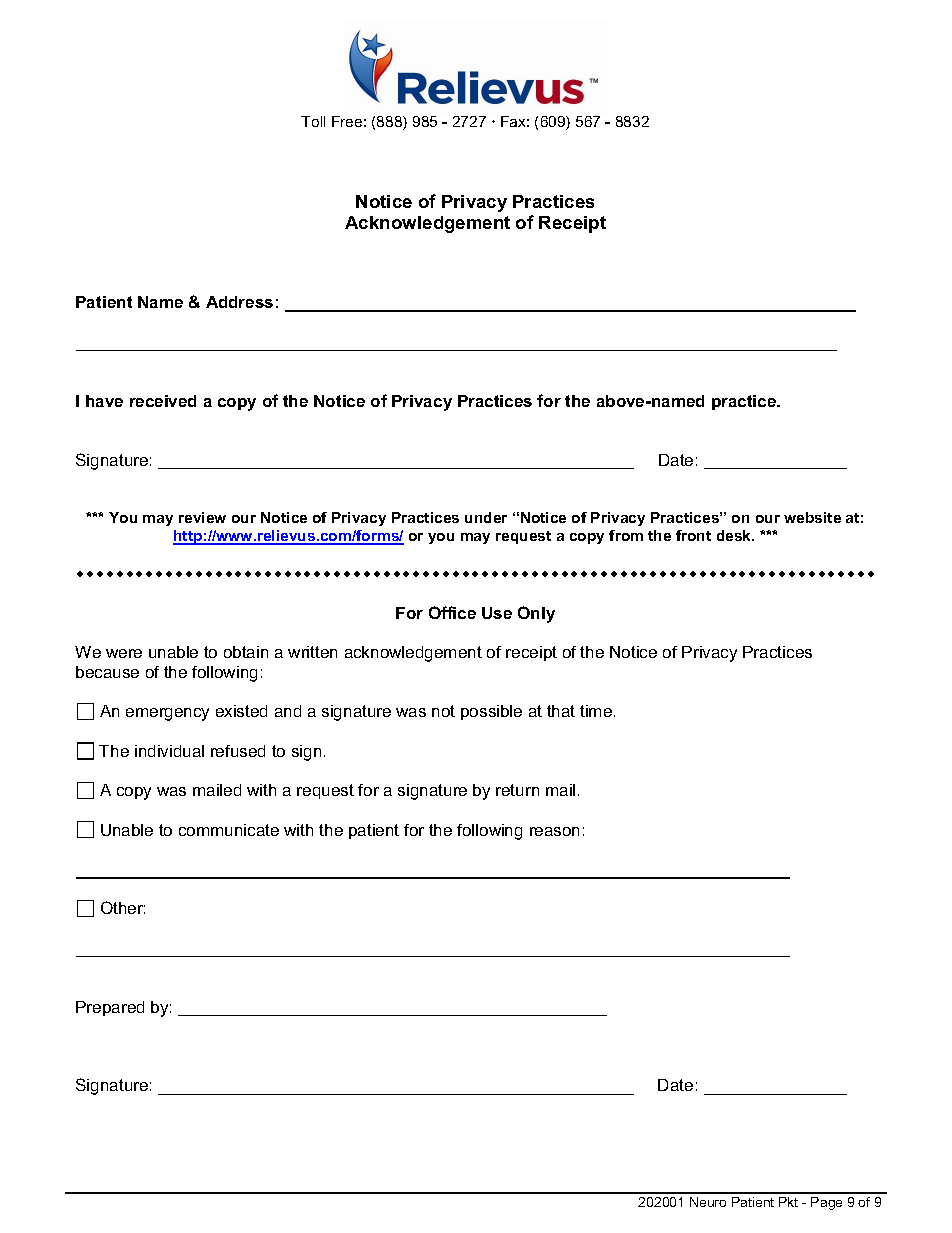 Image resolution: width=952 pixels, height=1233 pixels. Describe the element at coordinates (517, 790) in the screenshot. I see `return` at that location.
